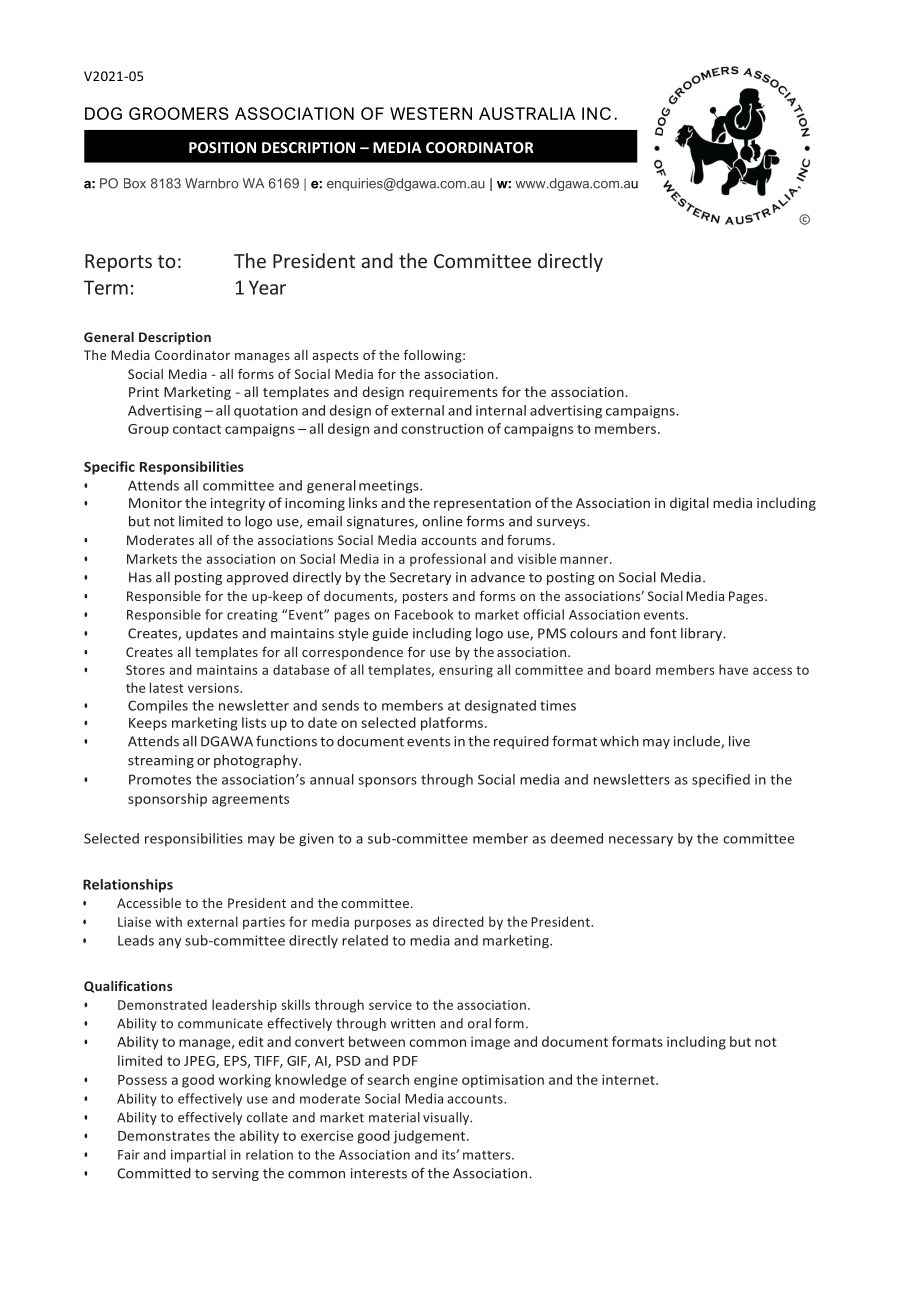 The width and height of the page is (924, 1308). Describe the element at coordinates (430, 1137) in the page. I see `judgement` at that location.
